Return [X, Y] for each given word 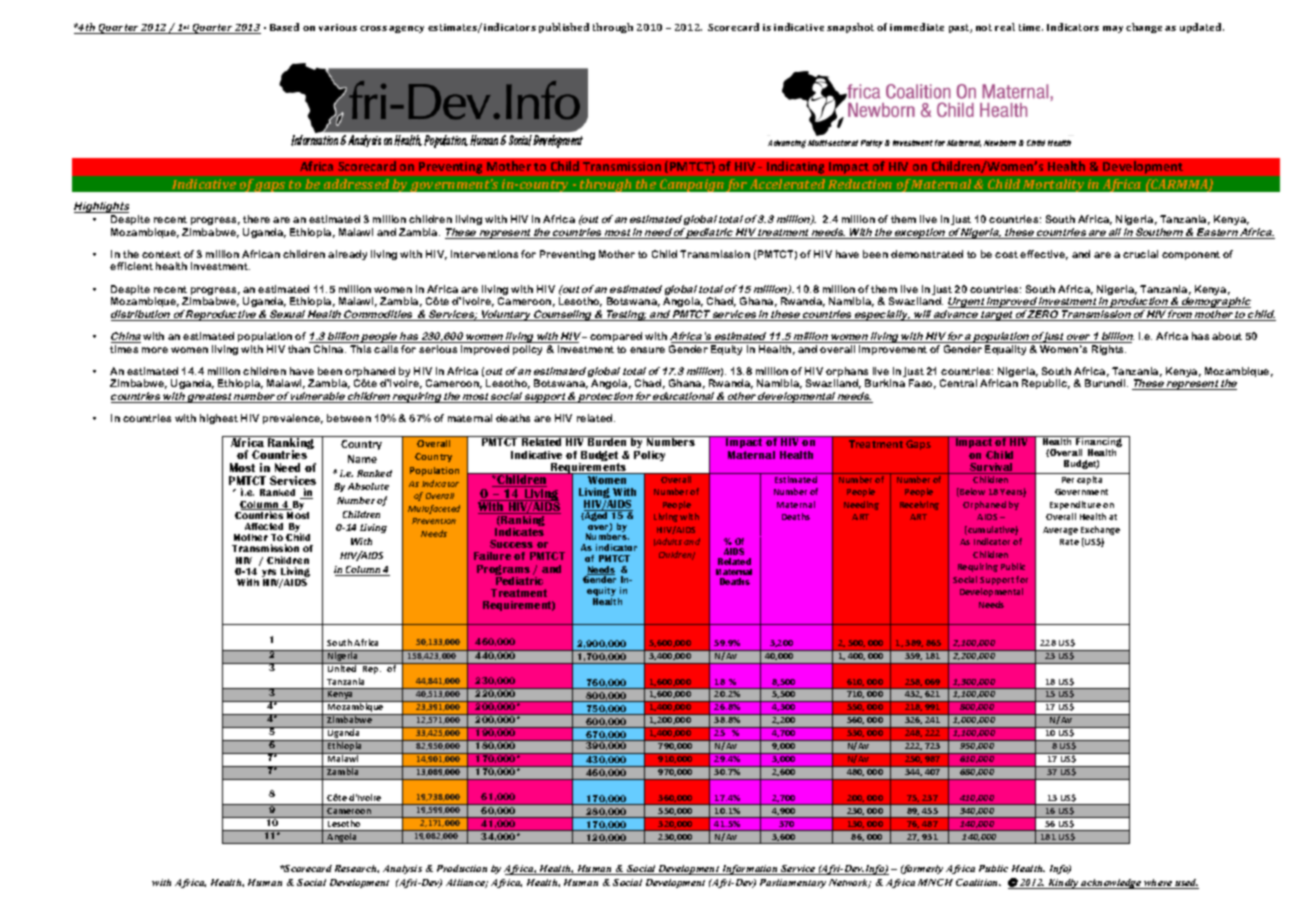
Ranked [277, 492]
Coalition [978, 882]
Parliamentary [793, 883]
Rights [1109, 350]
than [299, 349]
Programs [503, 571]
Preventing [567, 255]
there [256, 219]
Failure [492, 556]
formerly [922, 869]
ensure [647, 350]
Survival [991, 468]
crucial [1140, 254]
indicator [616, 547]
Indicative [536, 455]
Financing [1099, 443]
